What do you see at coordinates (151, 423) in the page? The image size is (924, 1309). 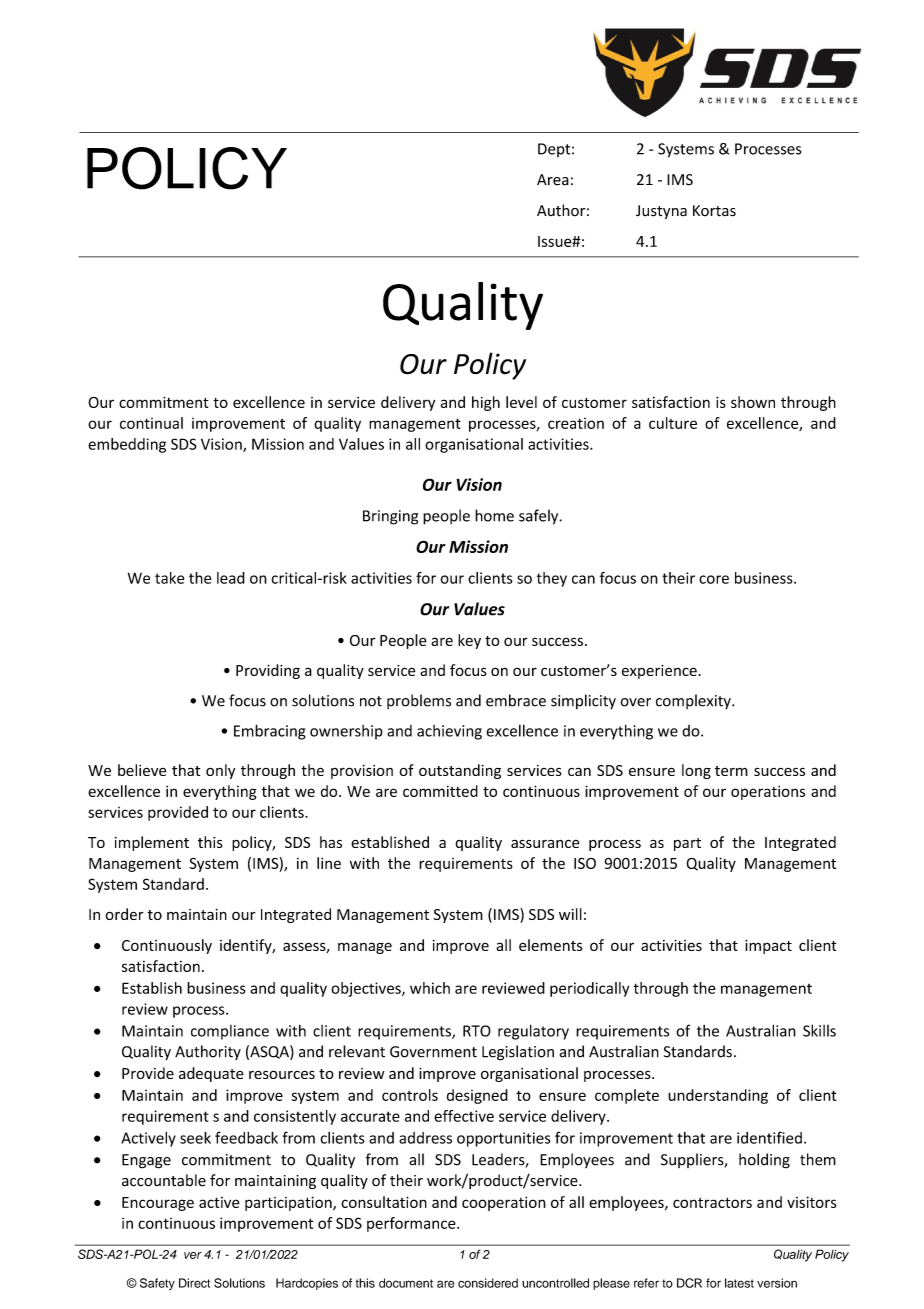 I see `continual` at bounding box center [151, 423].
